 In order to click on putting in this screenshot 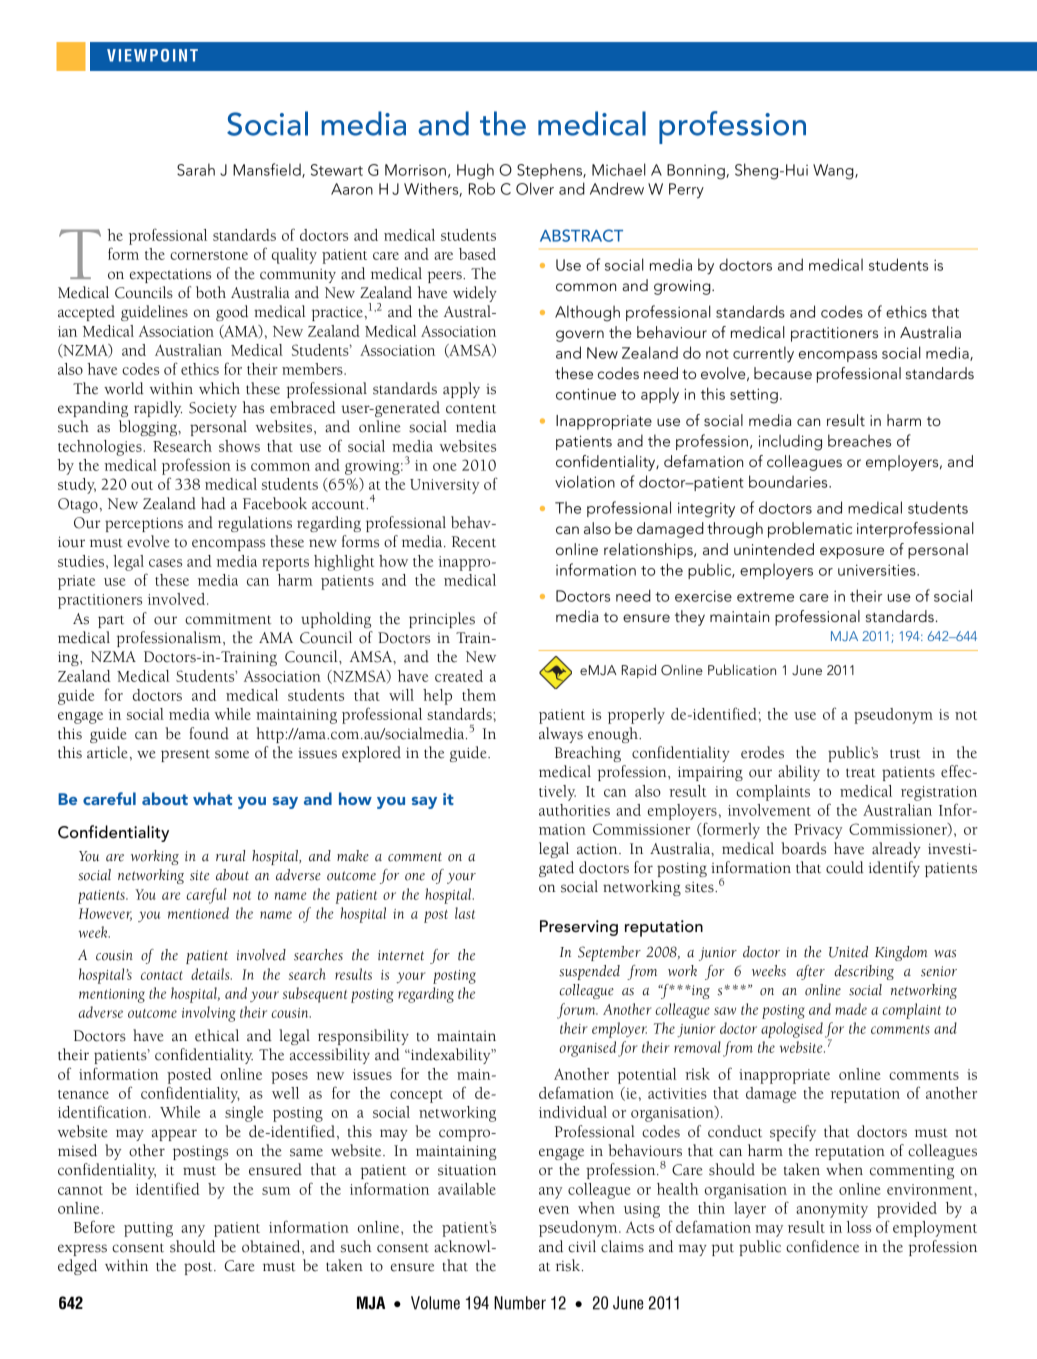, I will do `click(148, 1229)`.
